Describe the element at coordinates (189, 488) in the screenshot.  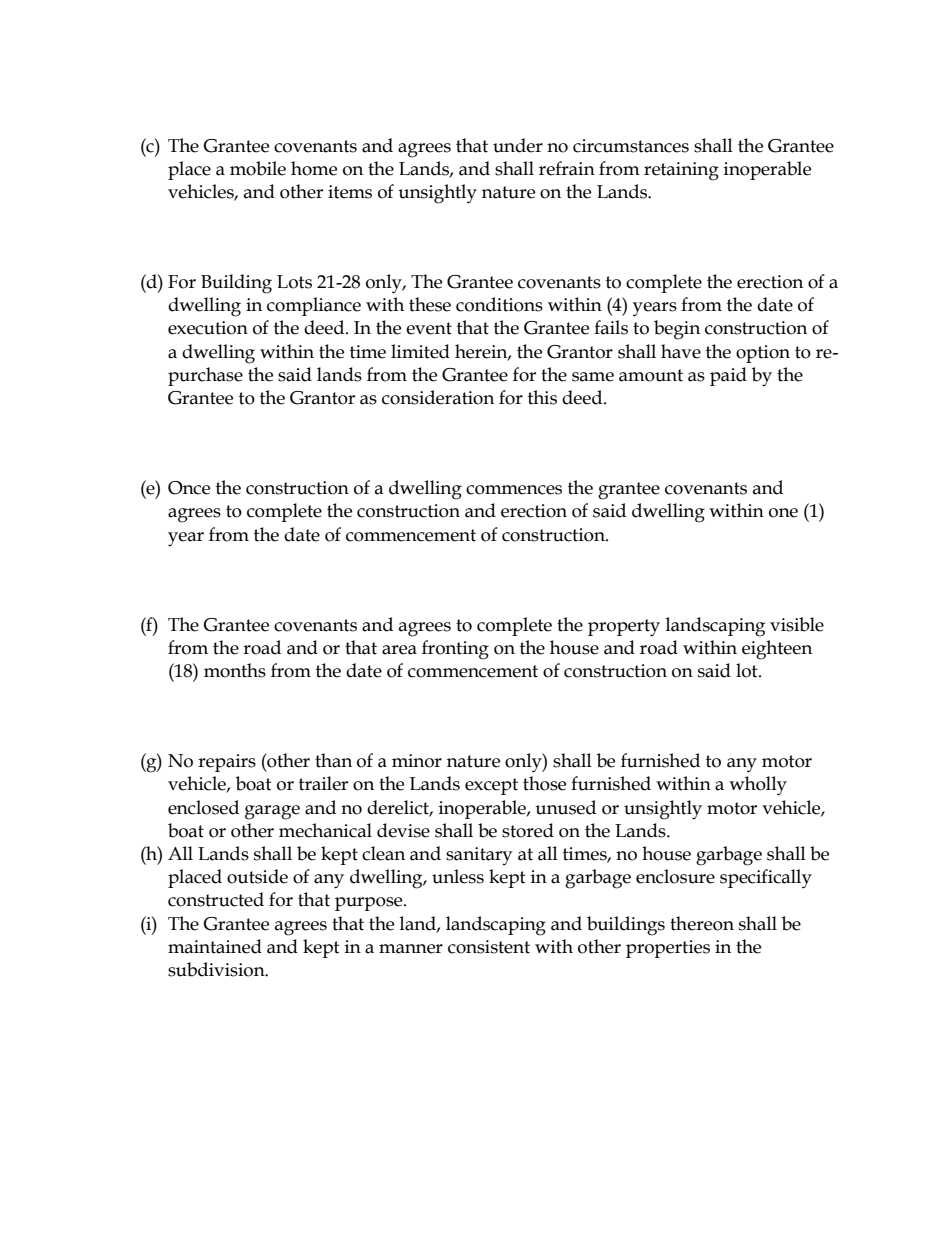
I see `Once` at that location.
